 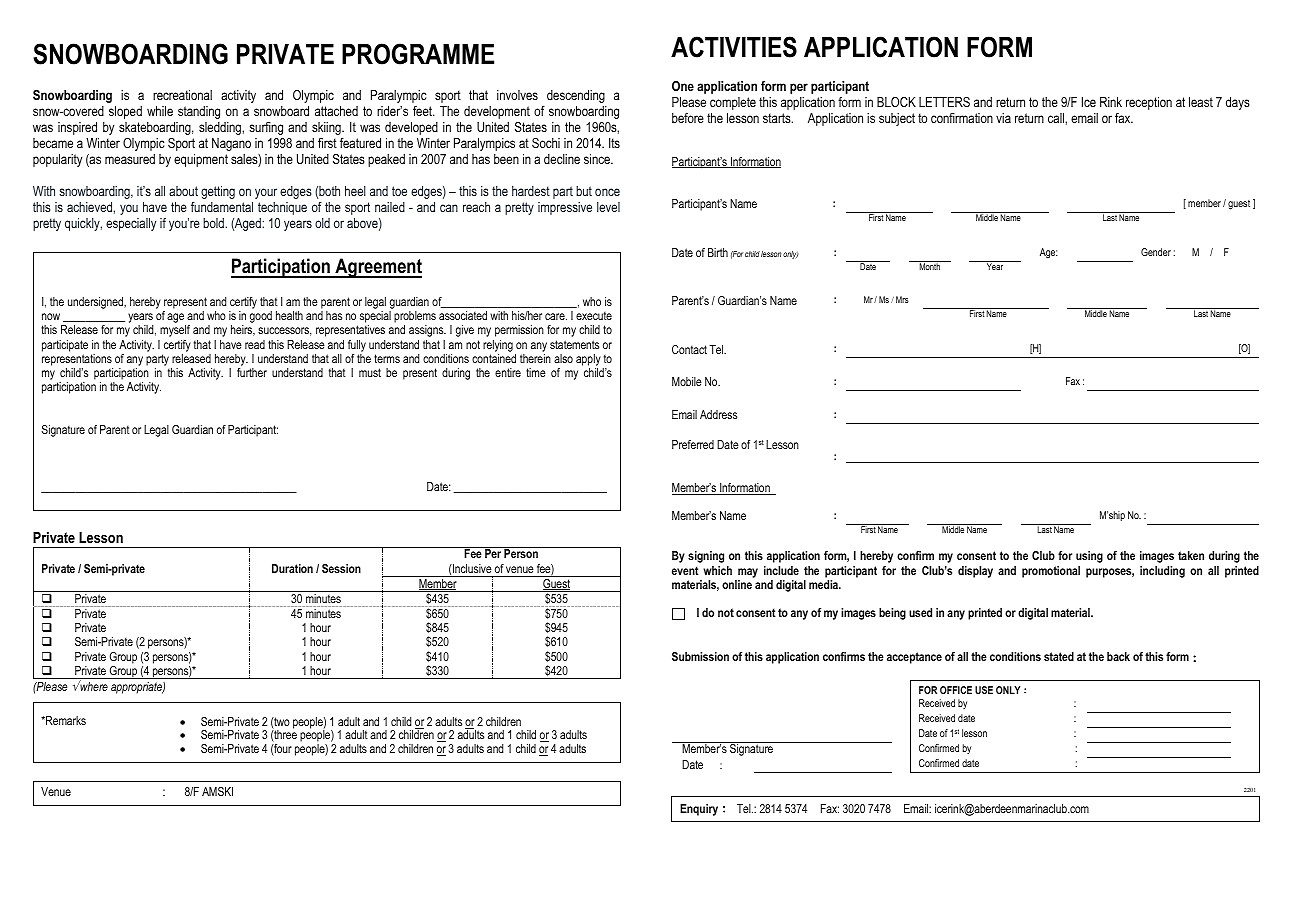 I want to click on Submission, so click(x=700, y=656).
